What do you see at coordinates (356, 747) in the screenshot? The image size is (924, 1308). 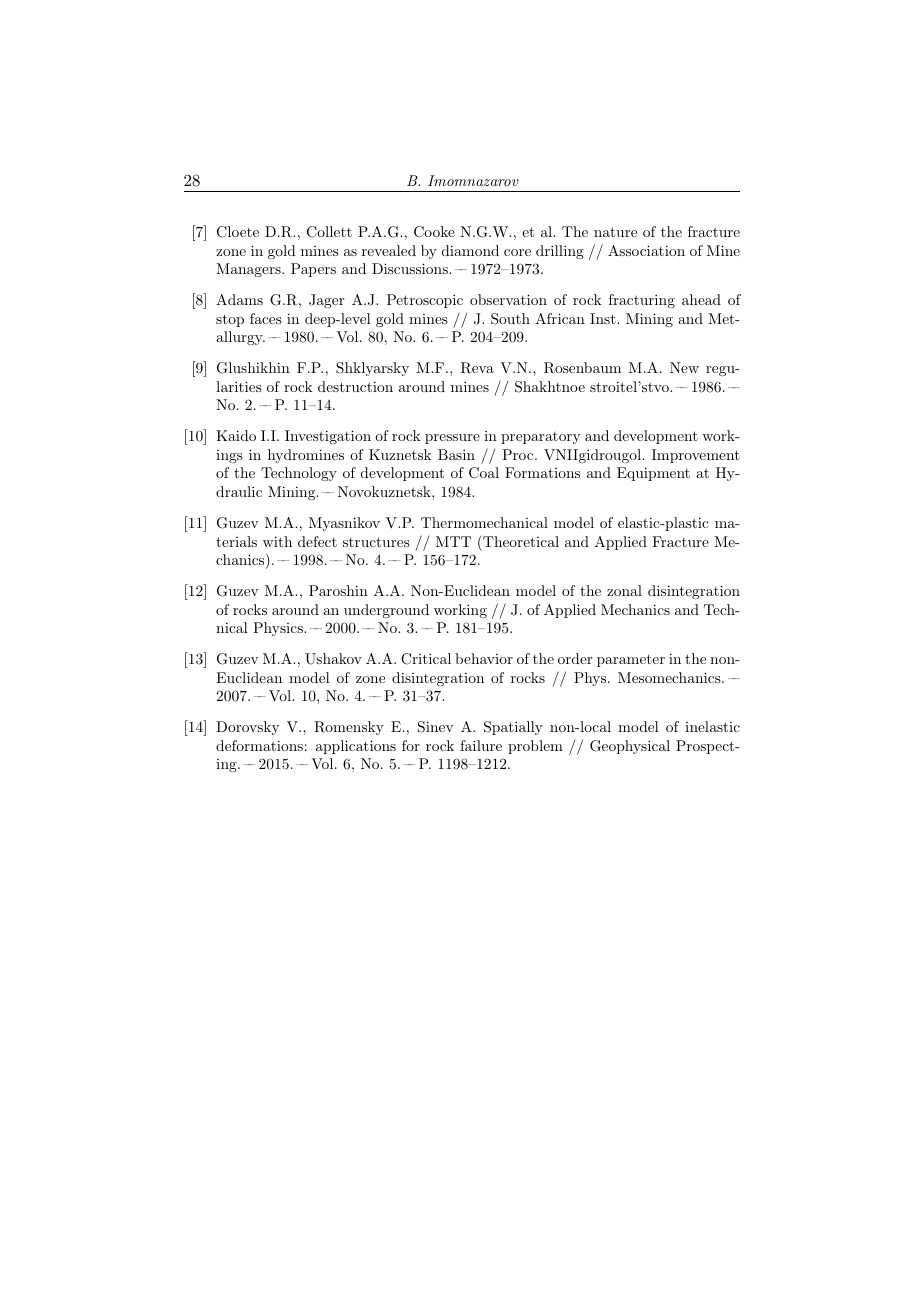 I see `applications` at bounding box center [356, 747].
